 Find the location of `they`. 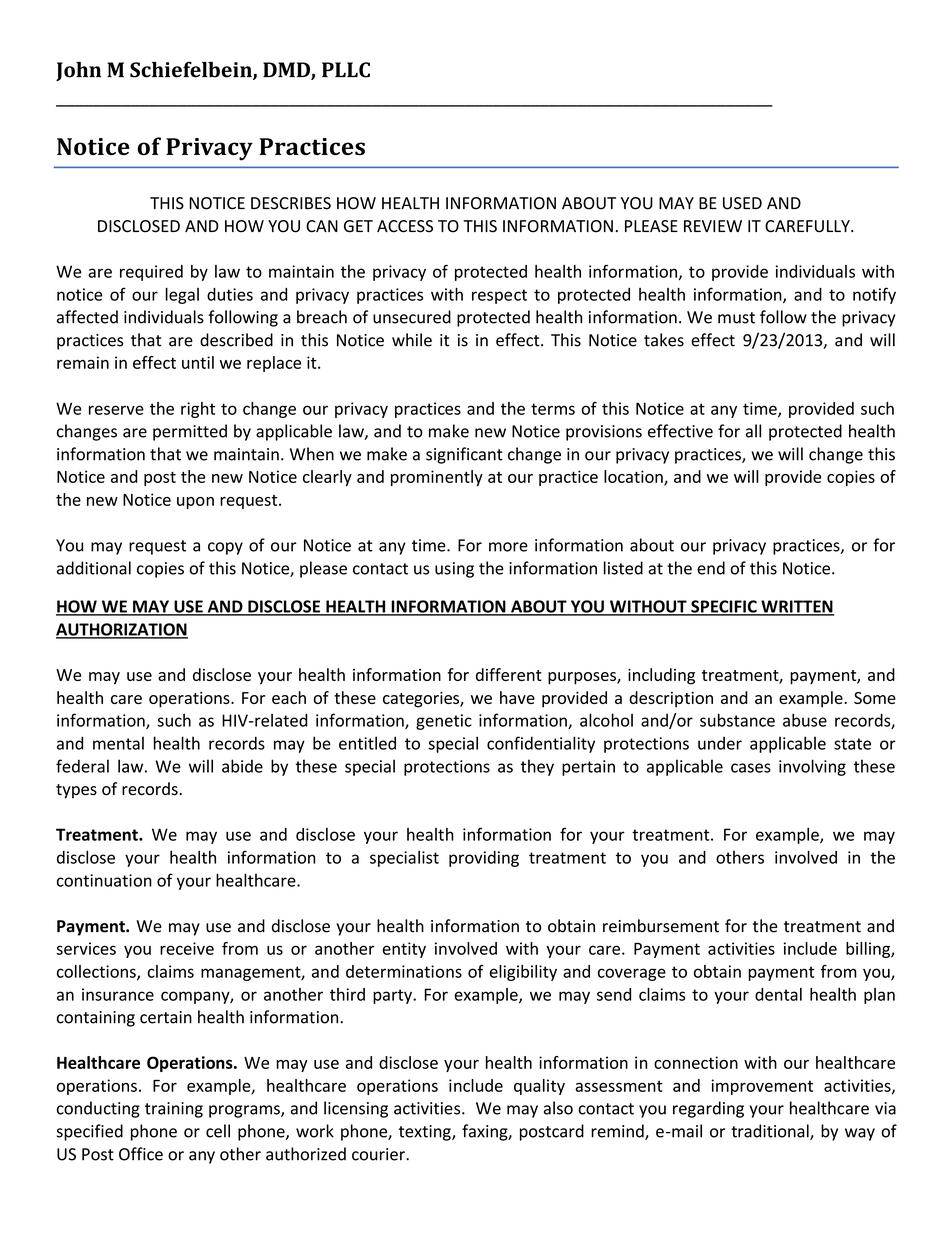

they is located at coordinates (537, 767).
